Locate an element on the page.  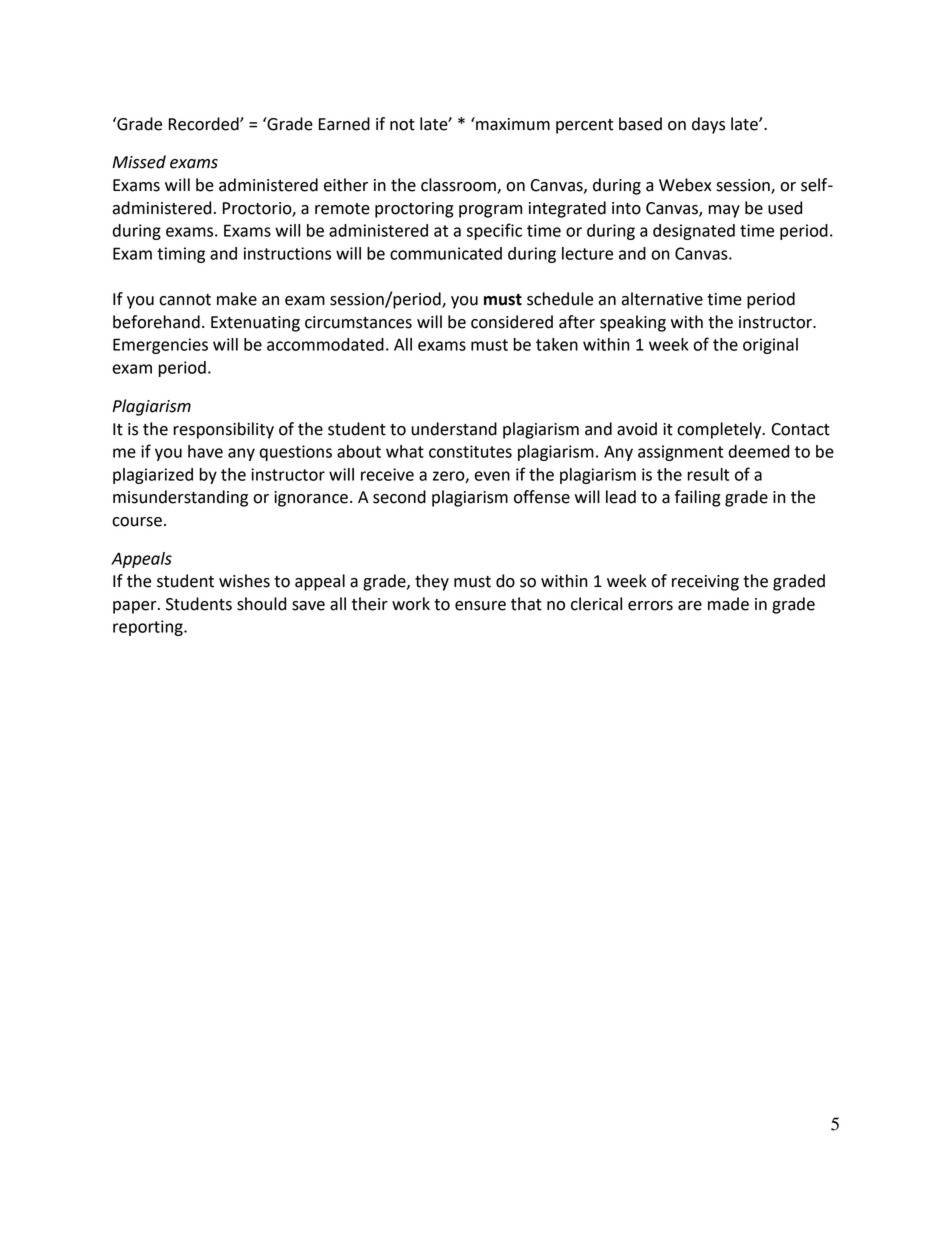
designated is located at coordinates (694, 232).
